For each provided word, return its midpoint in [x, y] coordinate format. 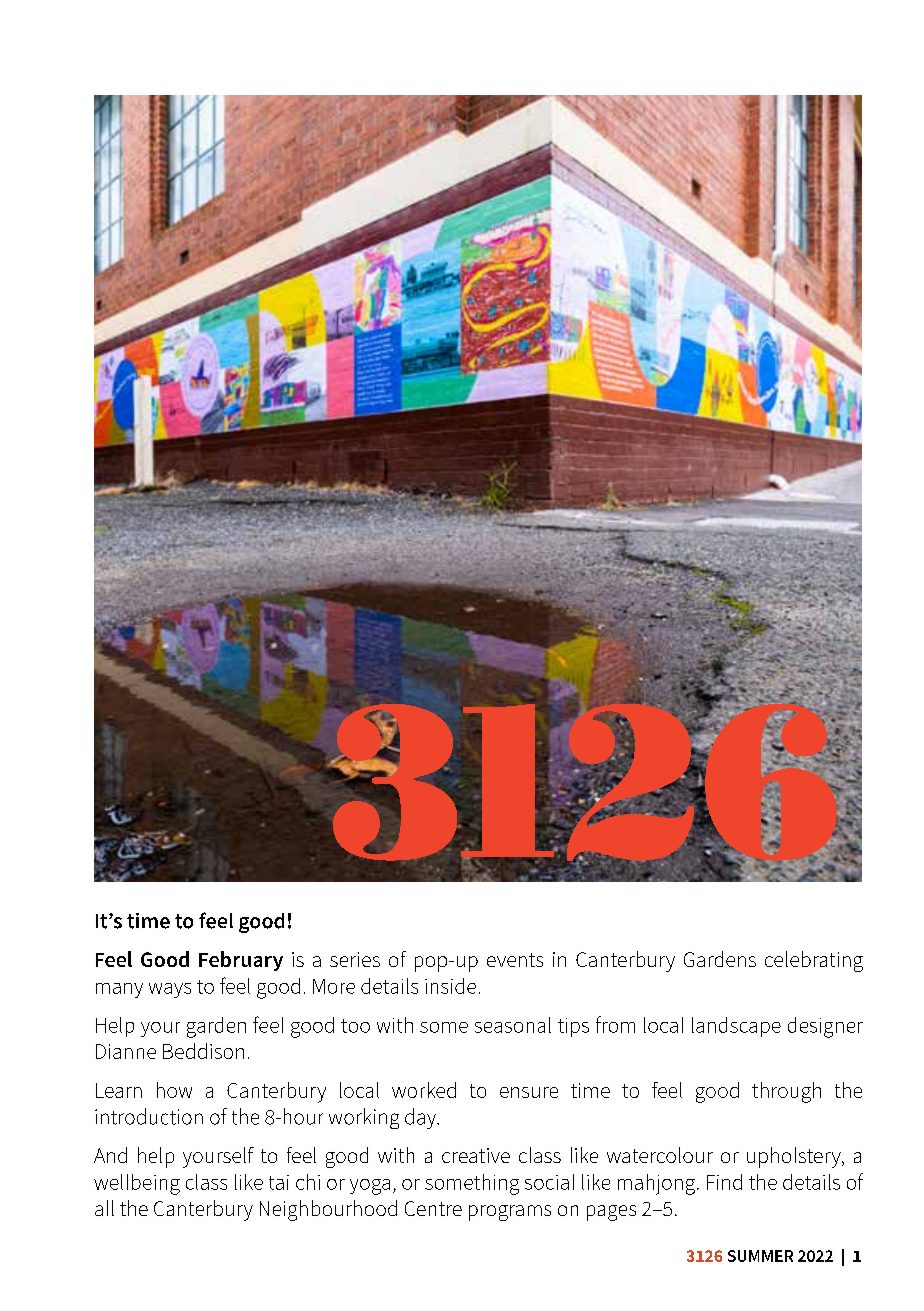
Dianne [126, 1051]
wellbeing [137, 1184]
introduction [149, 1116]
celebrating [814, 961]
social [549, 1182]
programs [510, 1213]
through [786, 1092]
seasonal [513, 1025]
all [104, 1208]
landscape [736, 1027]
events [515, 960]
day [422, 1118]
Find [724, 1182]
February [241, 961]
